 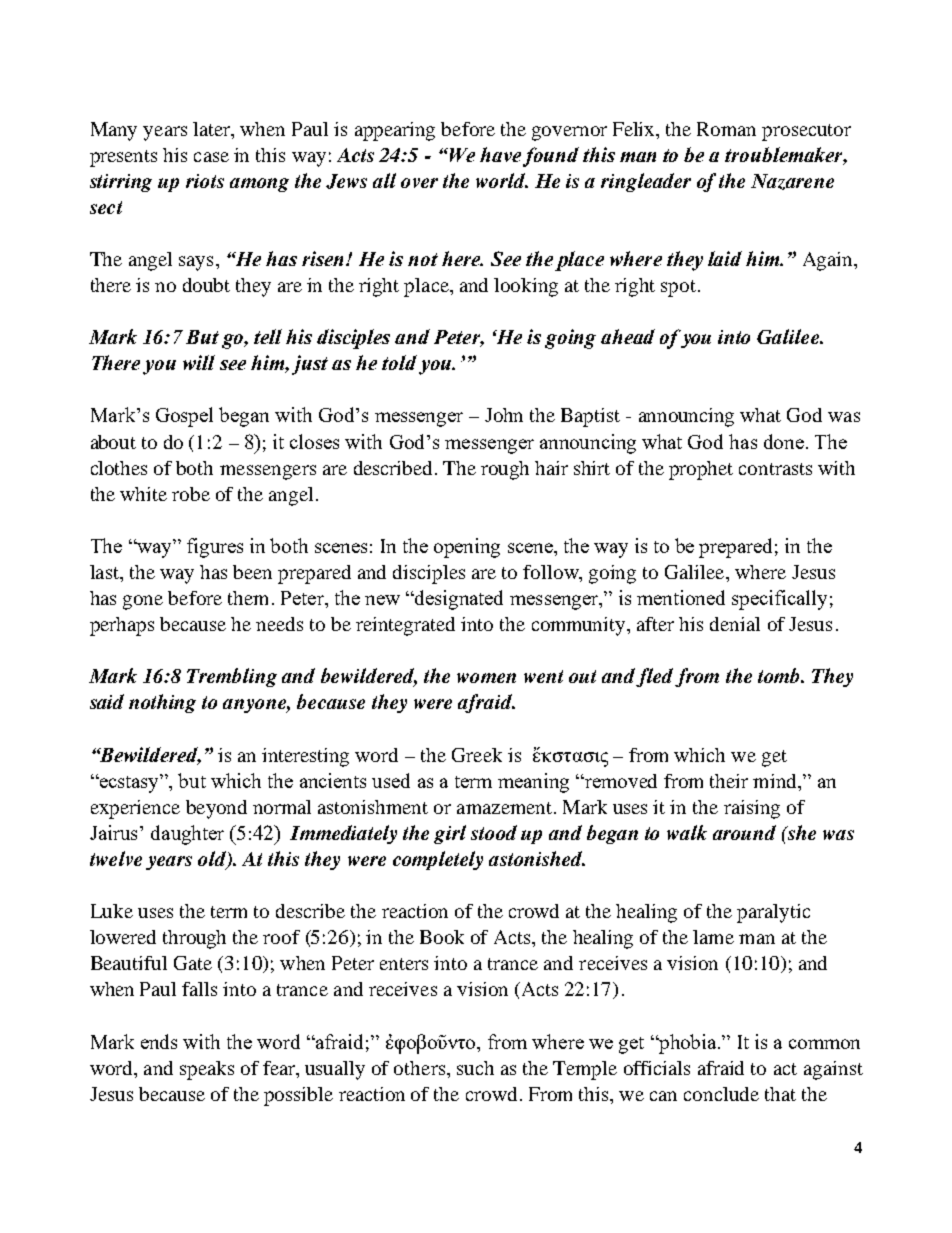 I want to click on have, so click(x=500, y=154).
